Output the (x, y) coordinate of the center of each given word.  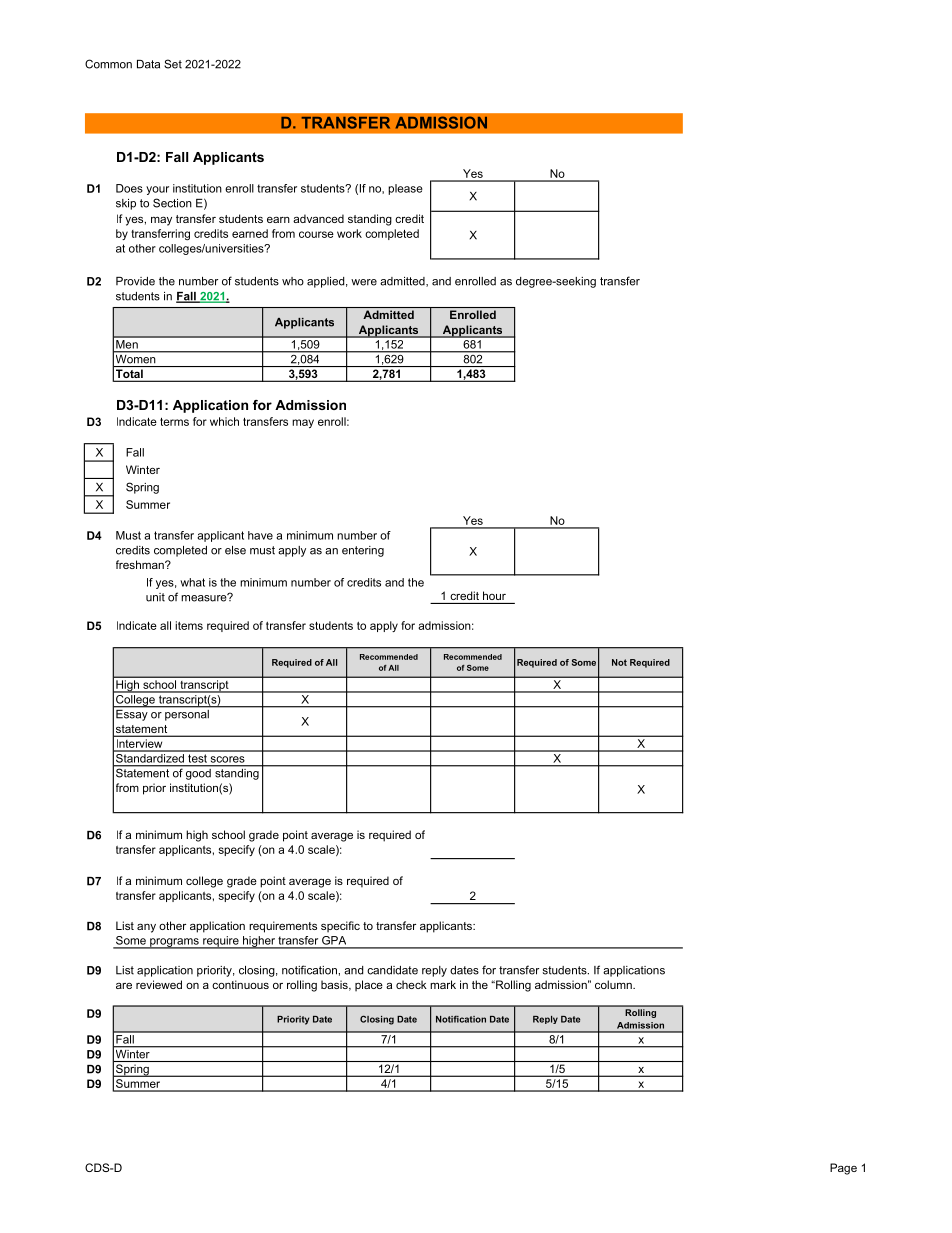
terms (174, 421)
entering (363, 551)
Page (843, 1169)
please (405, 189)
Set (173, 64)
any (146, 928)
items (189, 625)
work (349, 233)
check (411, 984)
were (364, 282)
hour (494, 595)
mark (443, 984)
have (260, 535)
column (614, 984)
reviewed (159, 984)
